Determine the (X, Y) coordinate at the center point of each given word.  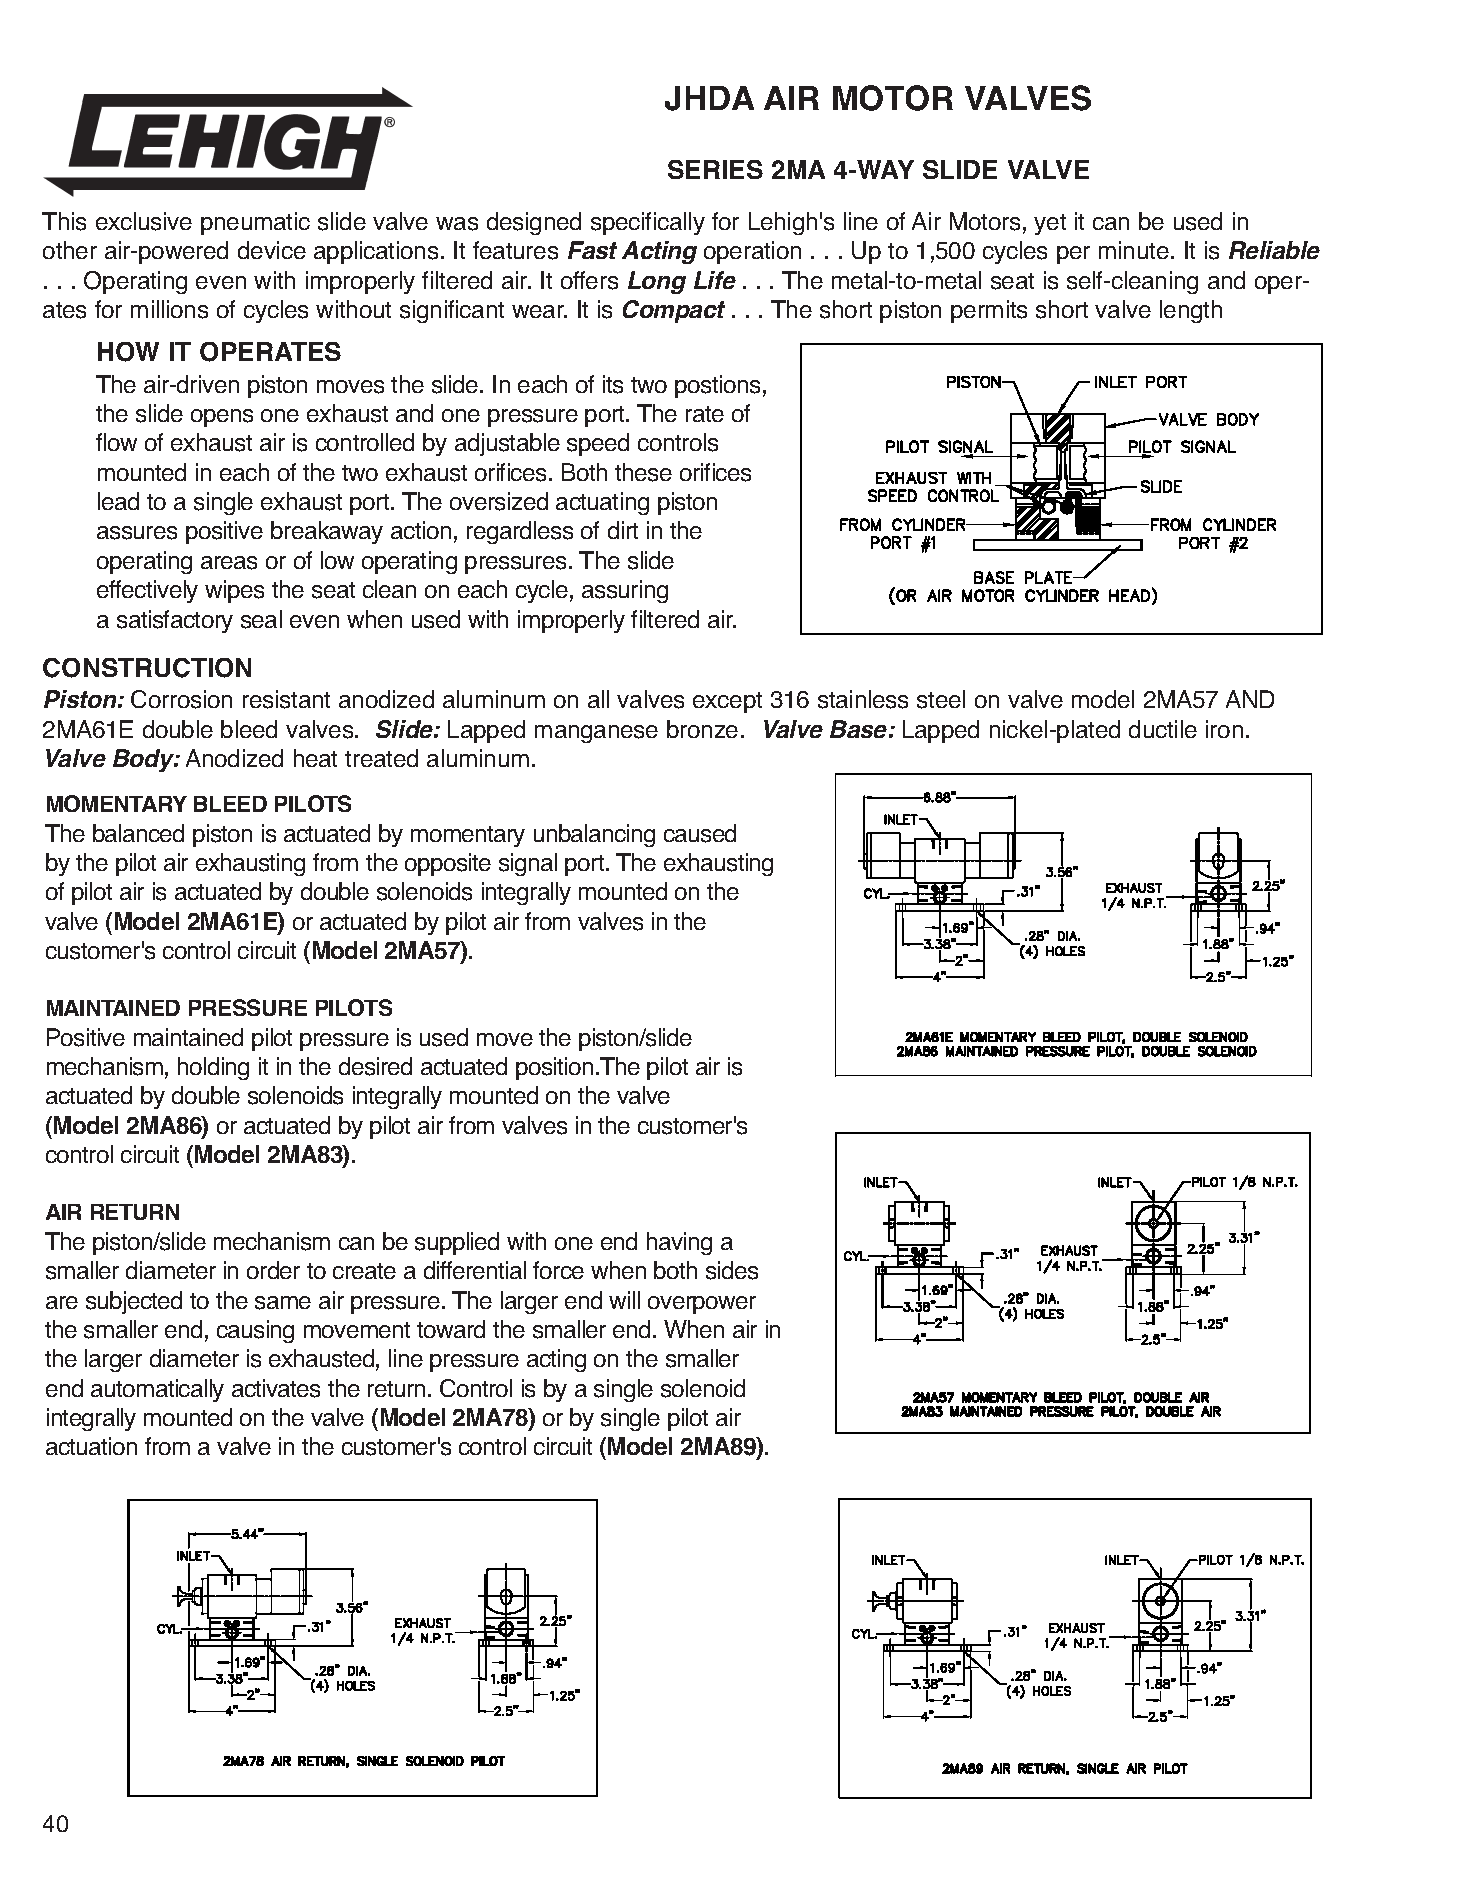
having (679, 1243)
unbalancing (594, 835)
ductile (1163, 729)
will (624, 1300)
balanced (138, 833)
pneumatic (255, 223)
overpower (702, 1305)
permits (989, 311)
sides (732, 1270)
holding (213, 1068)
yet (1050, 224)
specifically (648, 223)
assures (137, 533)
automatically (157, 1390)
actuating (602, 503)
